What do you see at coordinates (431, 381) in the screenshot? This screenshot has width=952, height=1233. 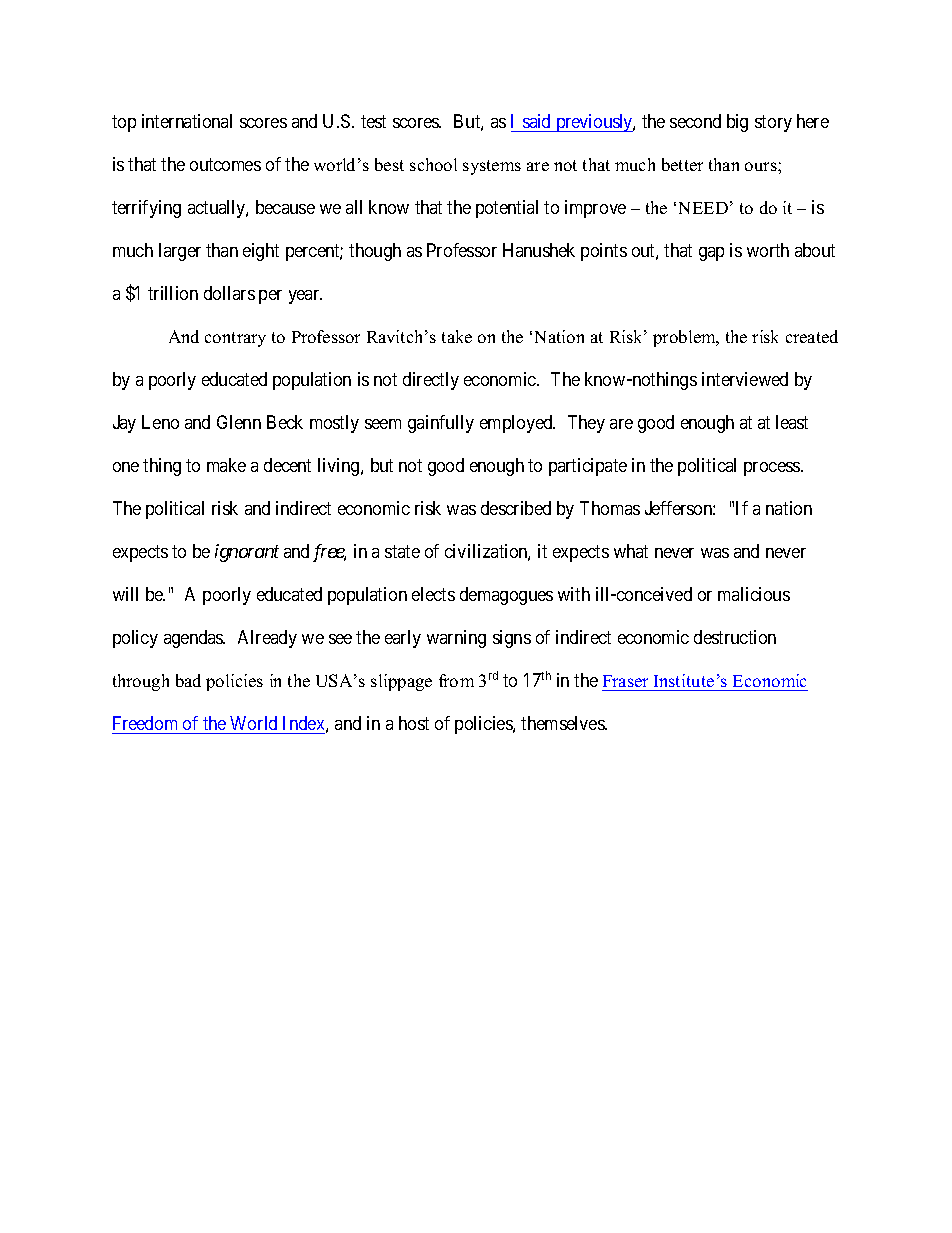 I see `directly` at bounding box center [431, 381].
